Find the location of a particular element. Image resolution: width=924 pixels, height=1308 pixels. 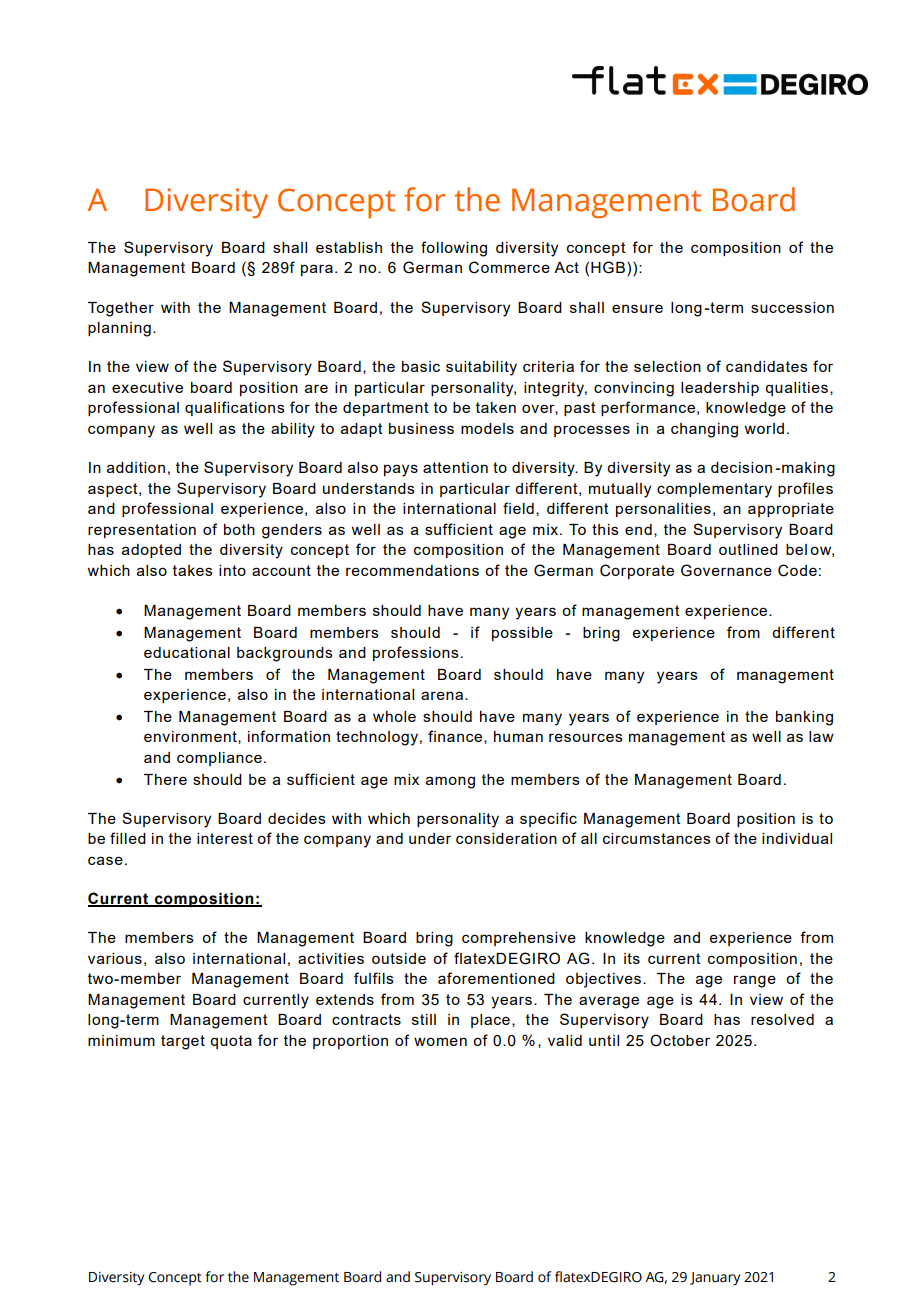

both is located at coordinates (239, 529).
